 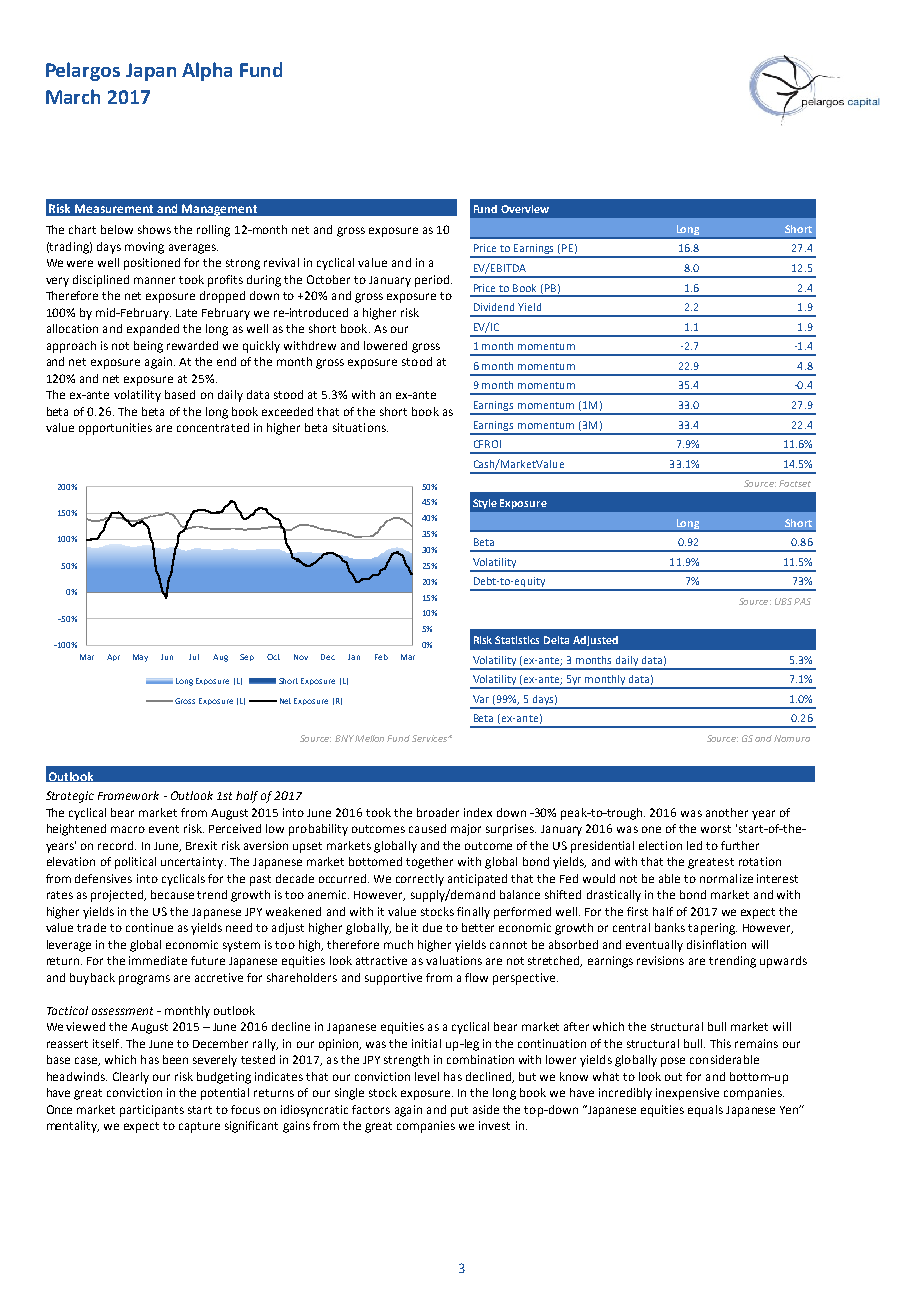 What do you see at coordinates (427, 1076) in the image?
I see `level` at bounding box center [427, 1076].
